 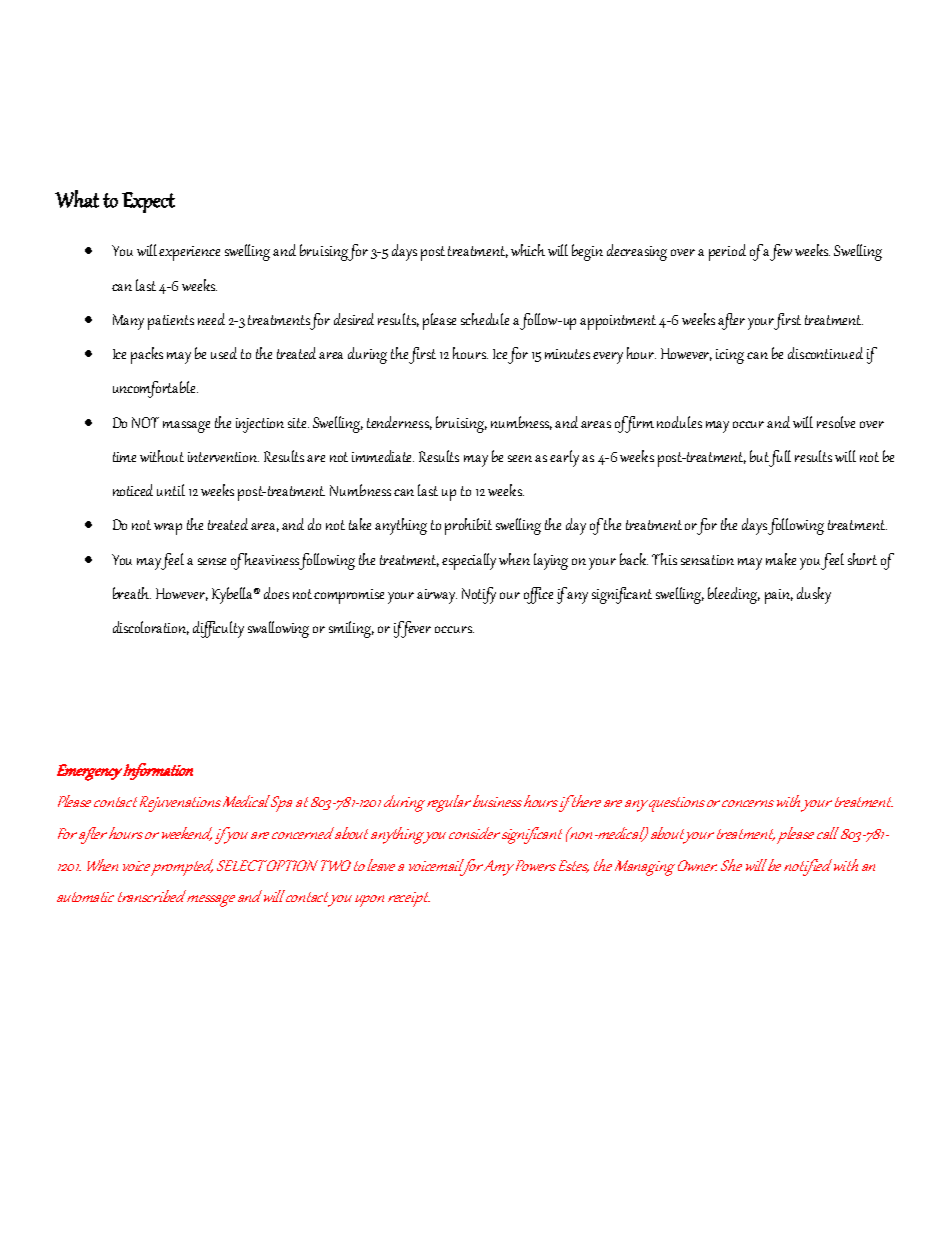 I want to click on discoloration, so click(x=151, y=628).
